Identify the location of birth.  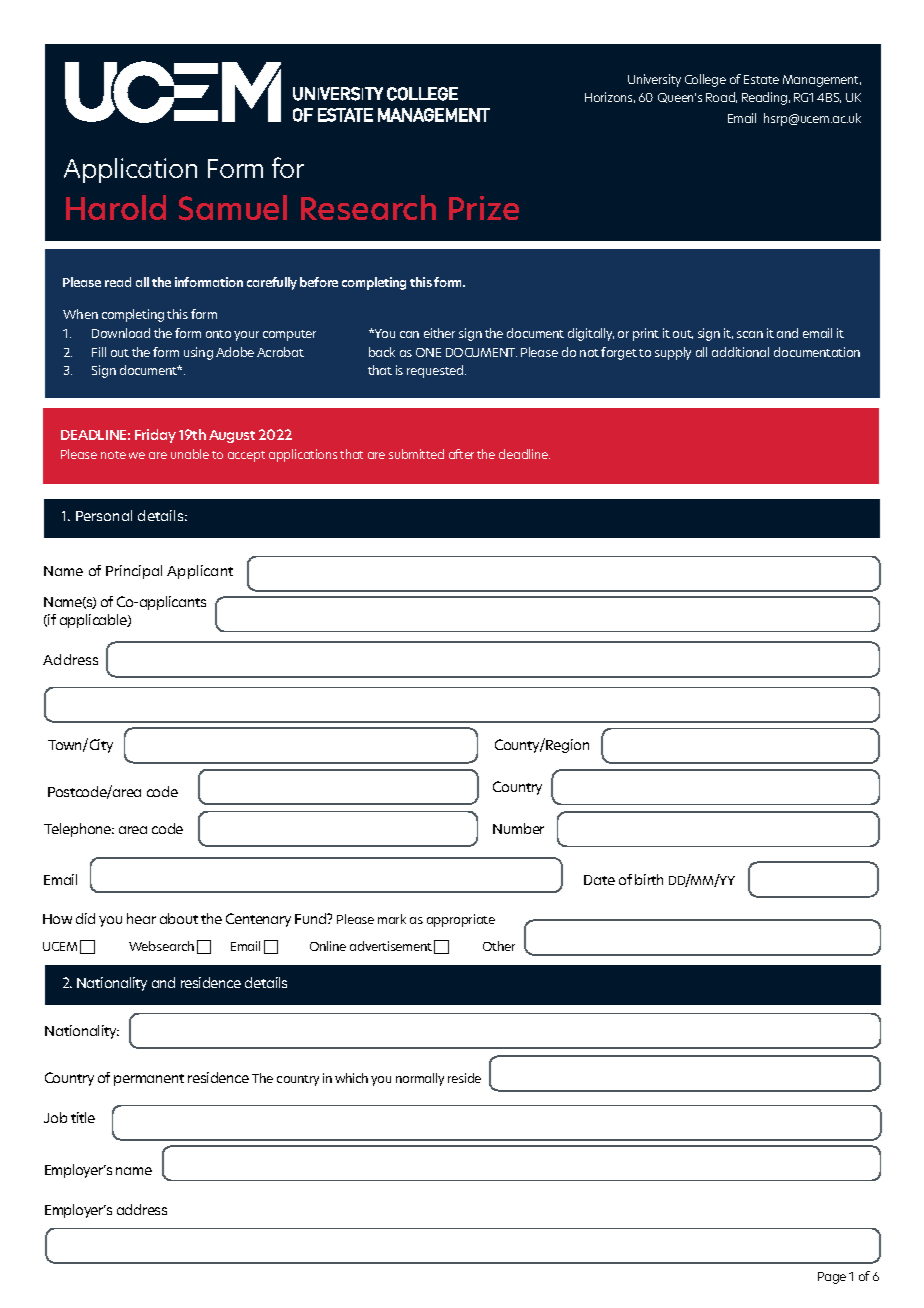
(649, 879).
